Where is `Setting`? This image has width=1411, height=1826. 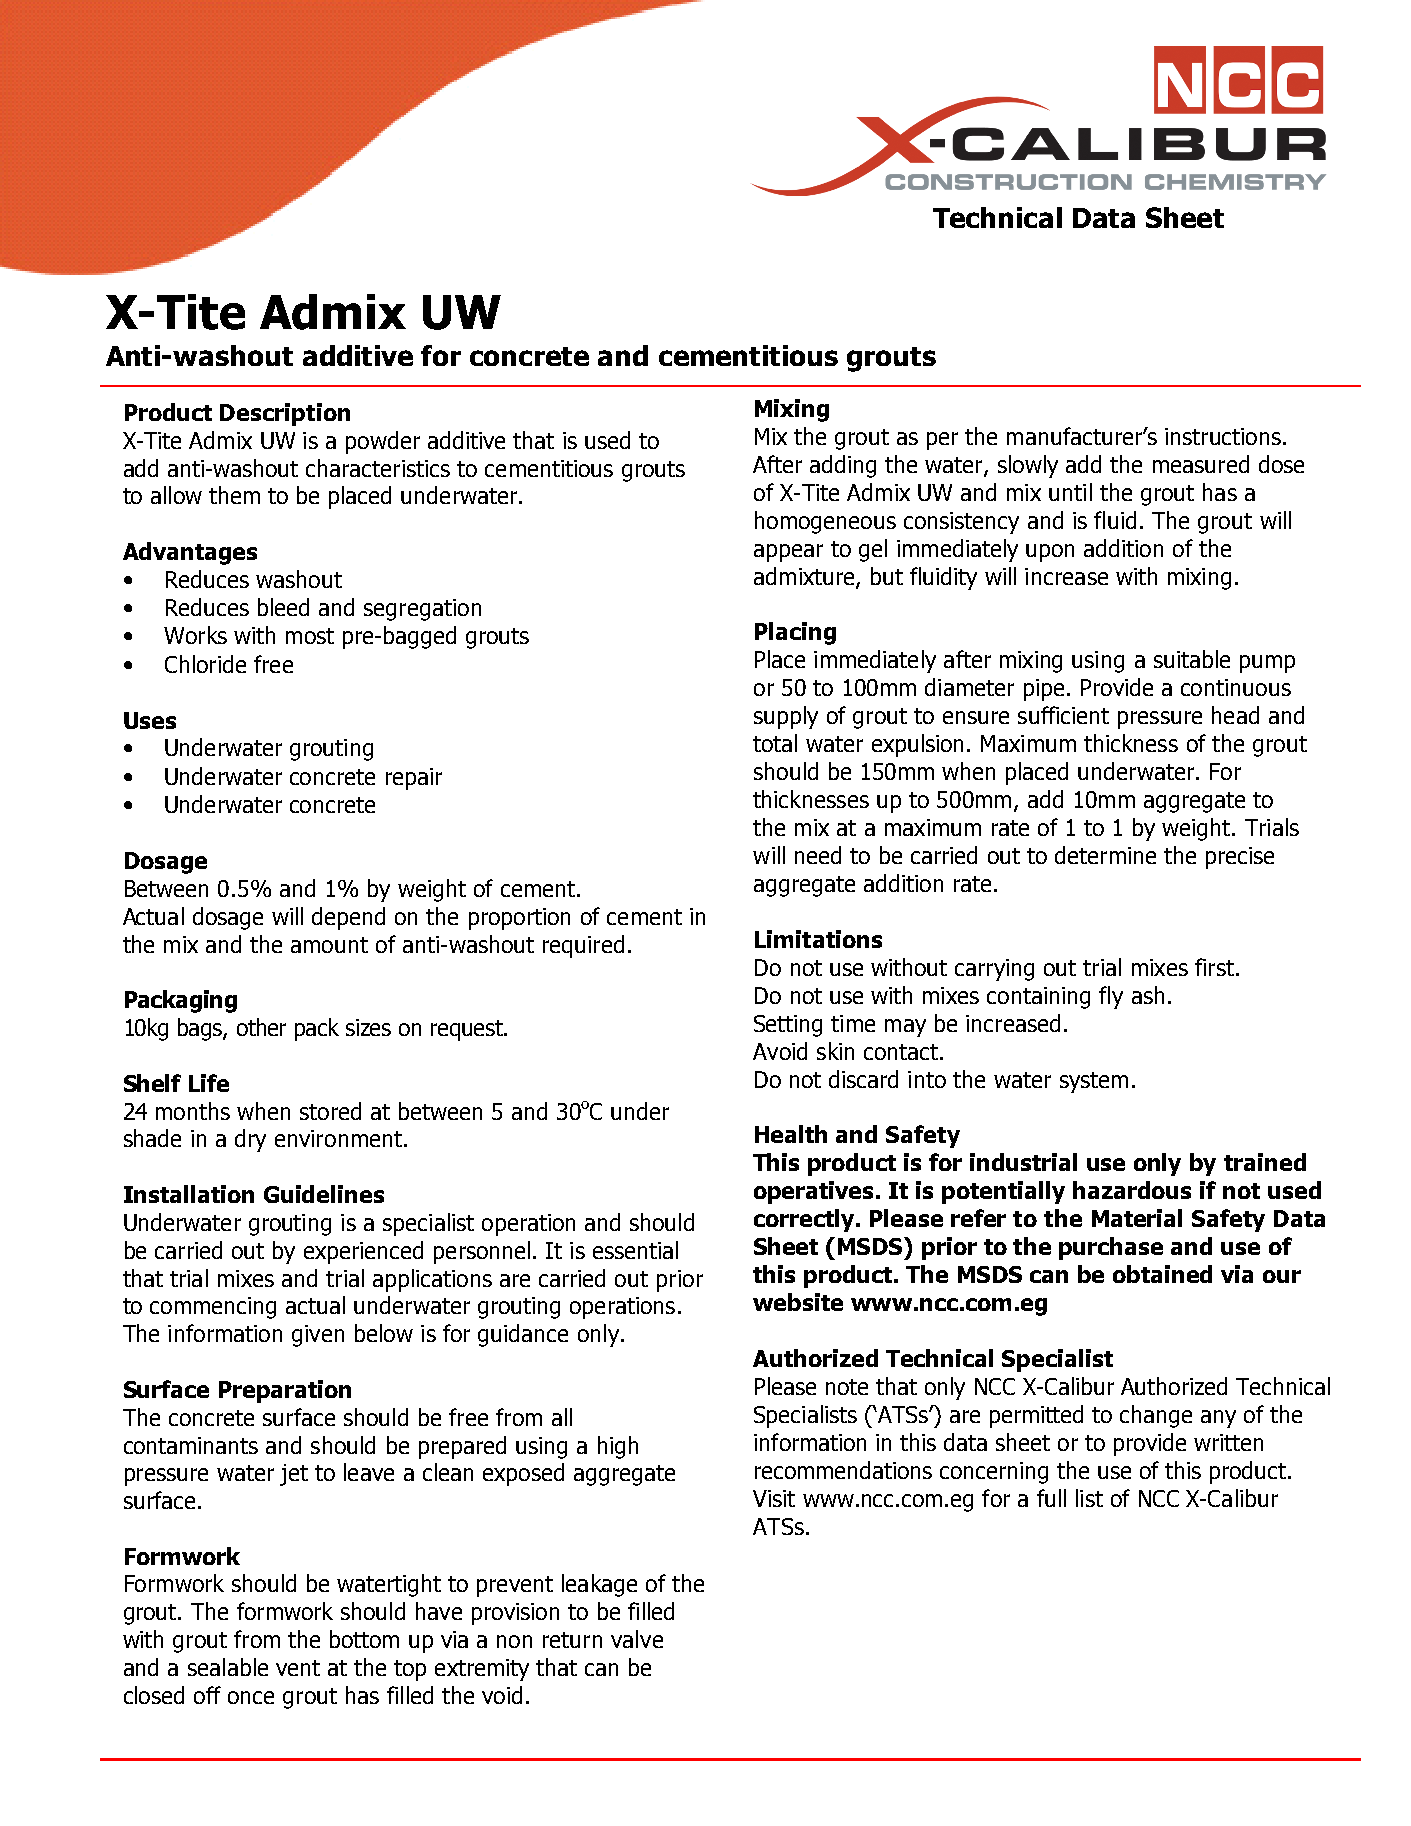
Setting is located at coordinates (788, 1026).
